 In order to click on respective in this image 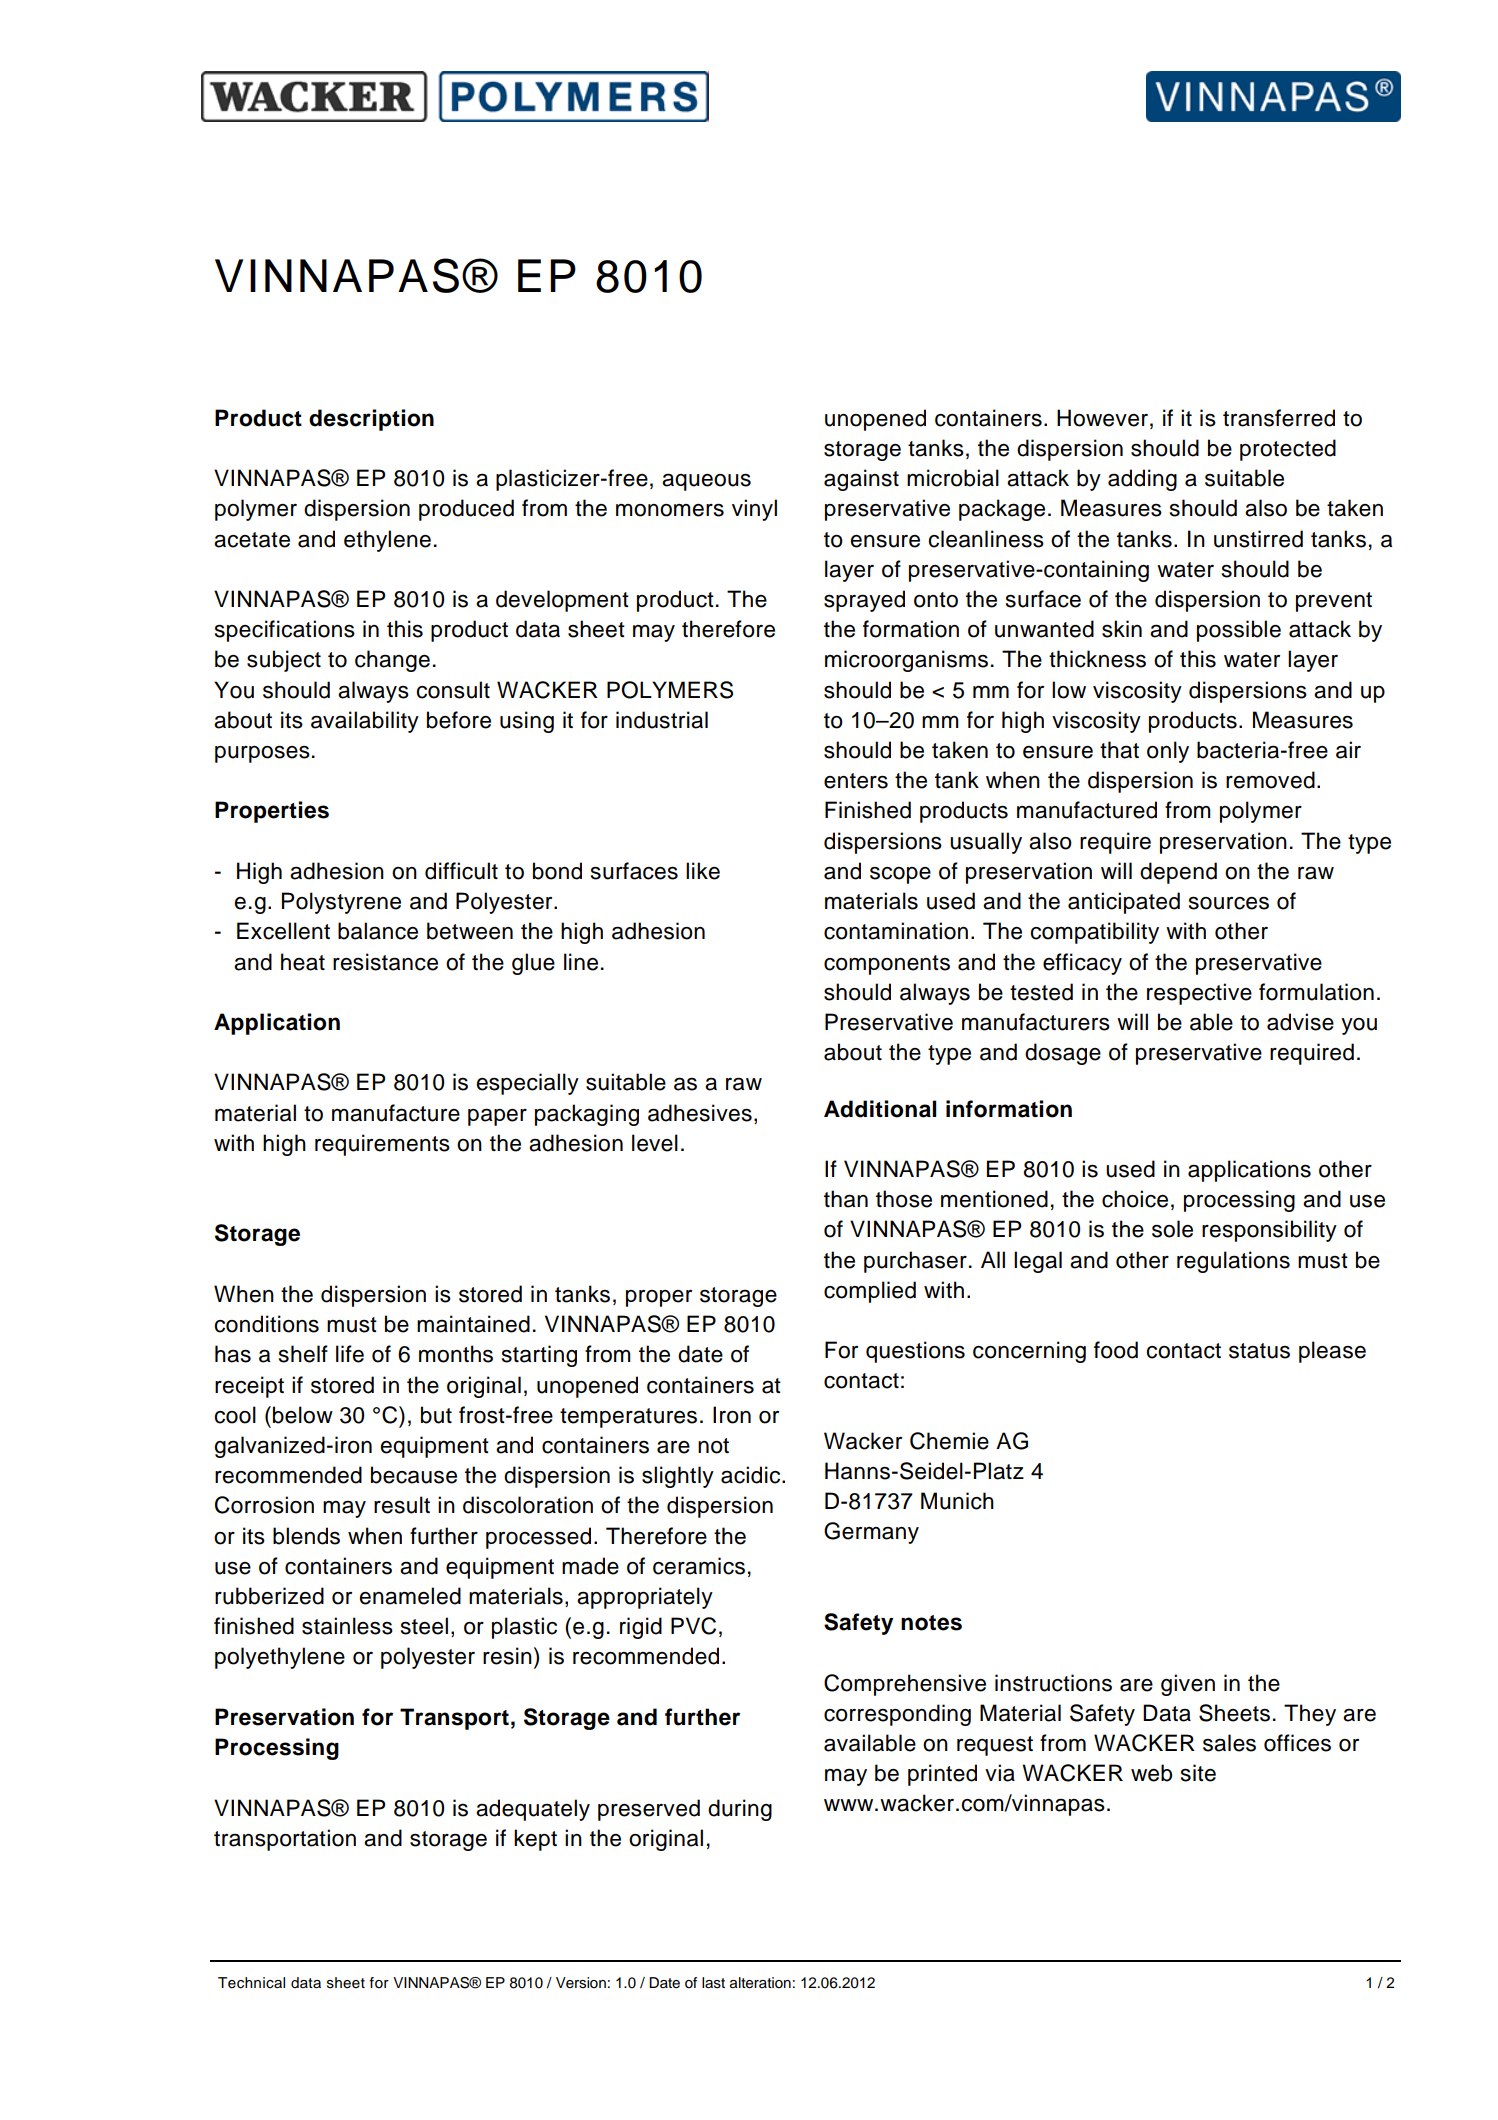, I will do `click(1199, 994)`.
